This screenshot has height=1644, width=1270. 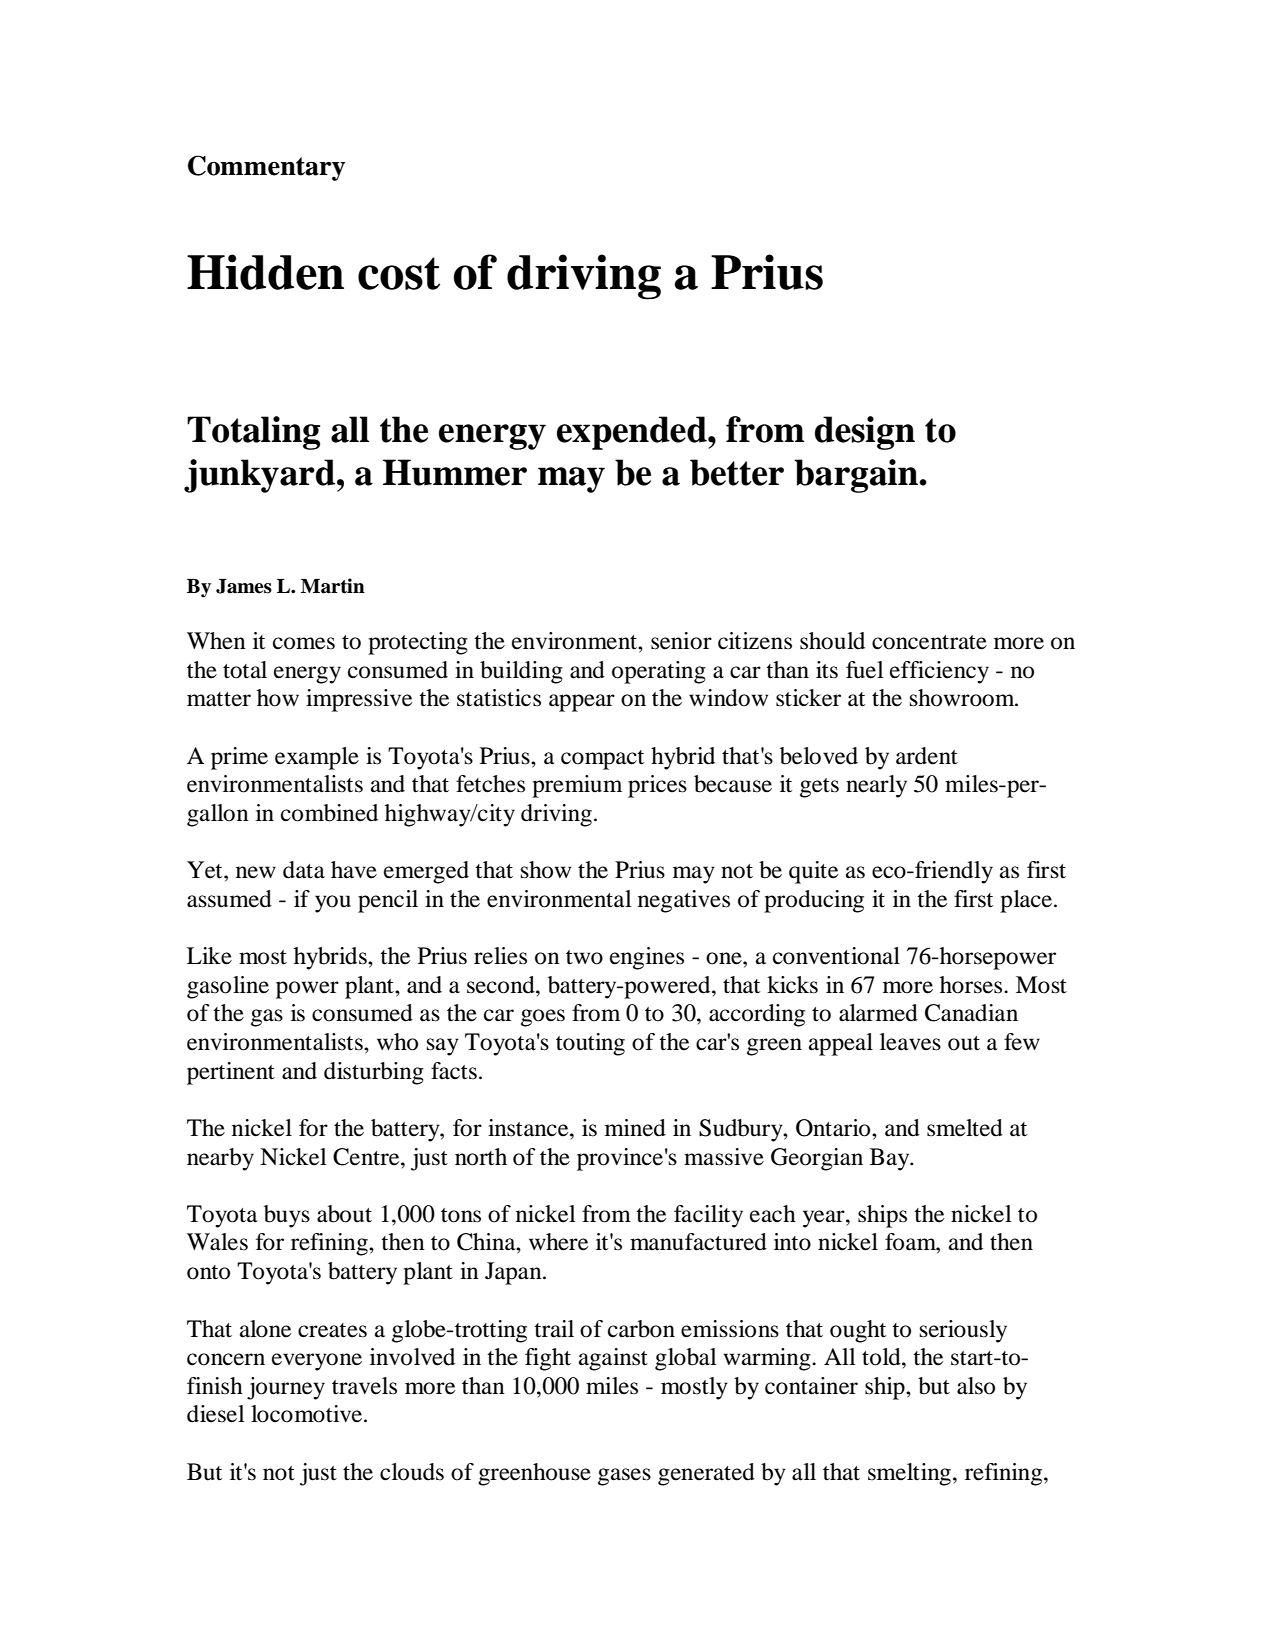 What do you see at coordinates (865, 433) in the screenshot?
I see `design` at bounding box center [865, 433].
